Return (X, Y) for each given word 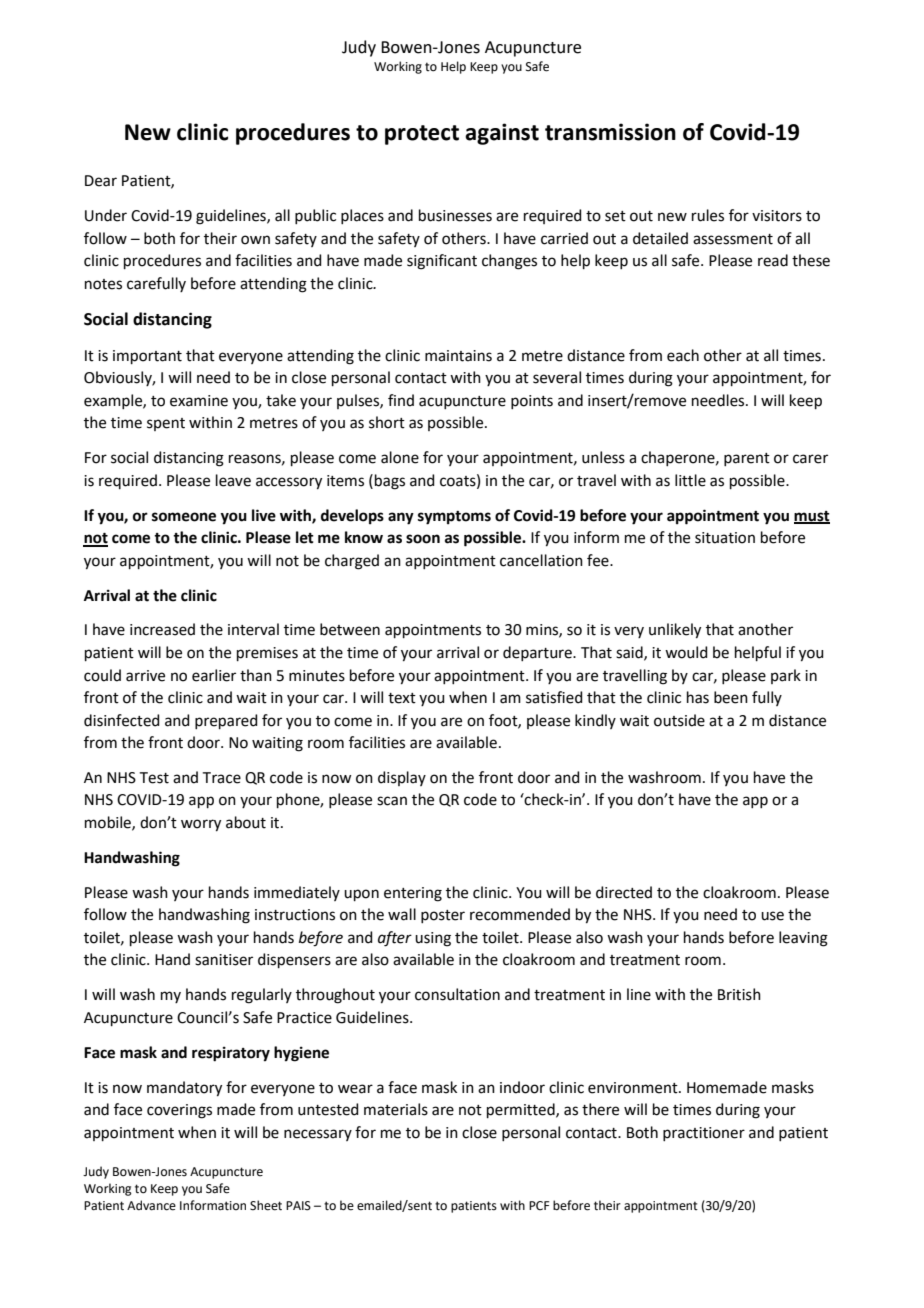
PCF (539, 1206)
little (690, 480)
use (772, 916)
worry (201, 825)
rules (708, 215)
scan (392, 801)
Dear (101, 181)
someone (184, 517)
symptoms (454, 518)
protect (422, 135)
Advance (151, 1205)
